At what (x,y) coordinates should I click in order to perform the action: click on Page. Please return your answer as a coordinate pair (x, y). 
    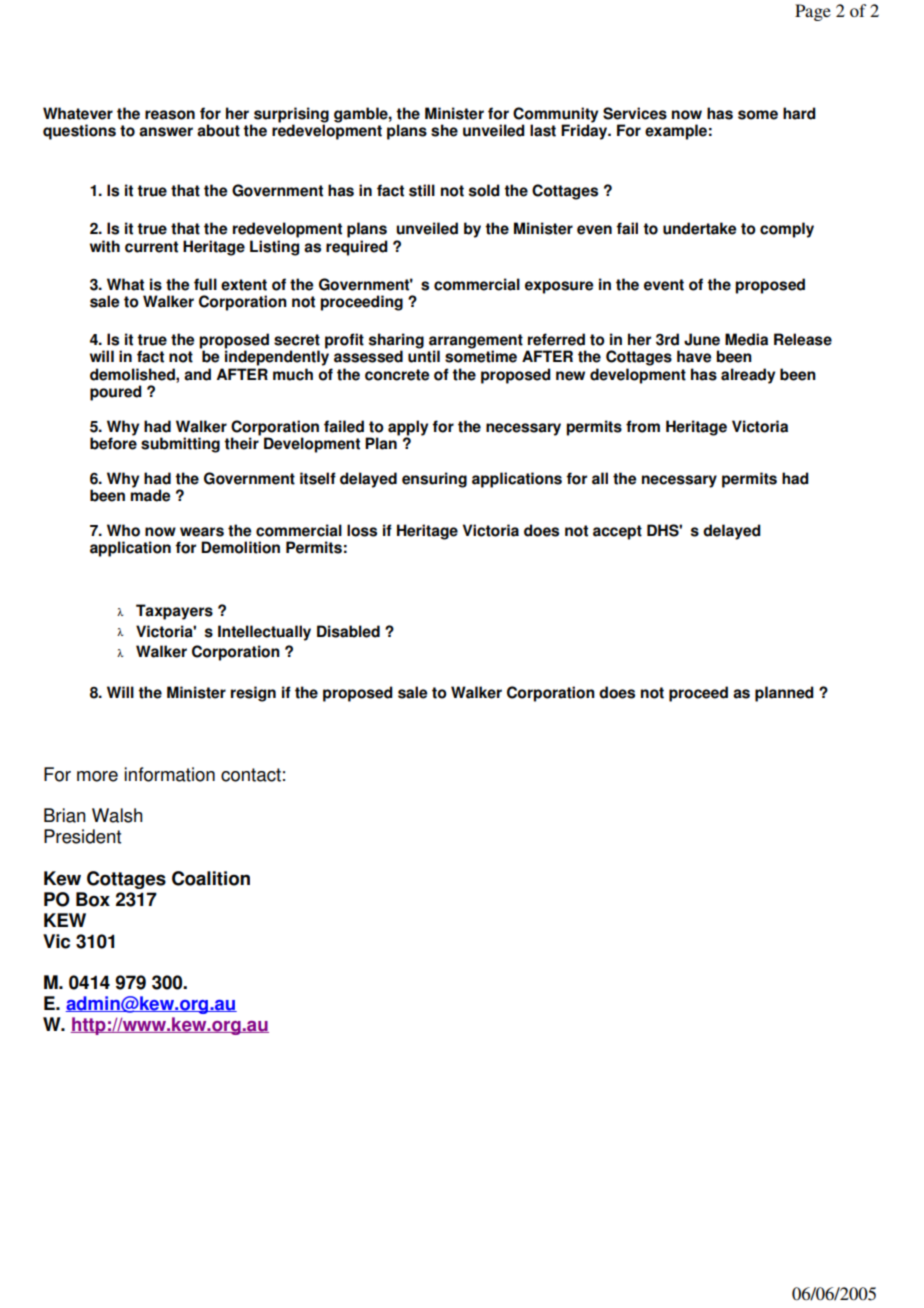
    Looking at the image, I should click on (813, 12).
